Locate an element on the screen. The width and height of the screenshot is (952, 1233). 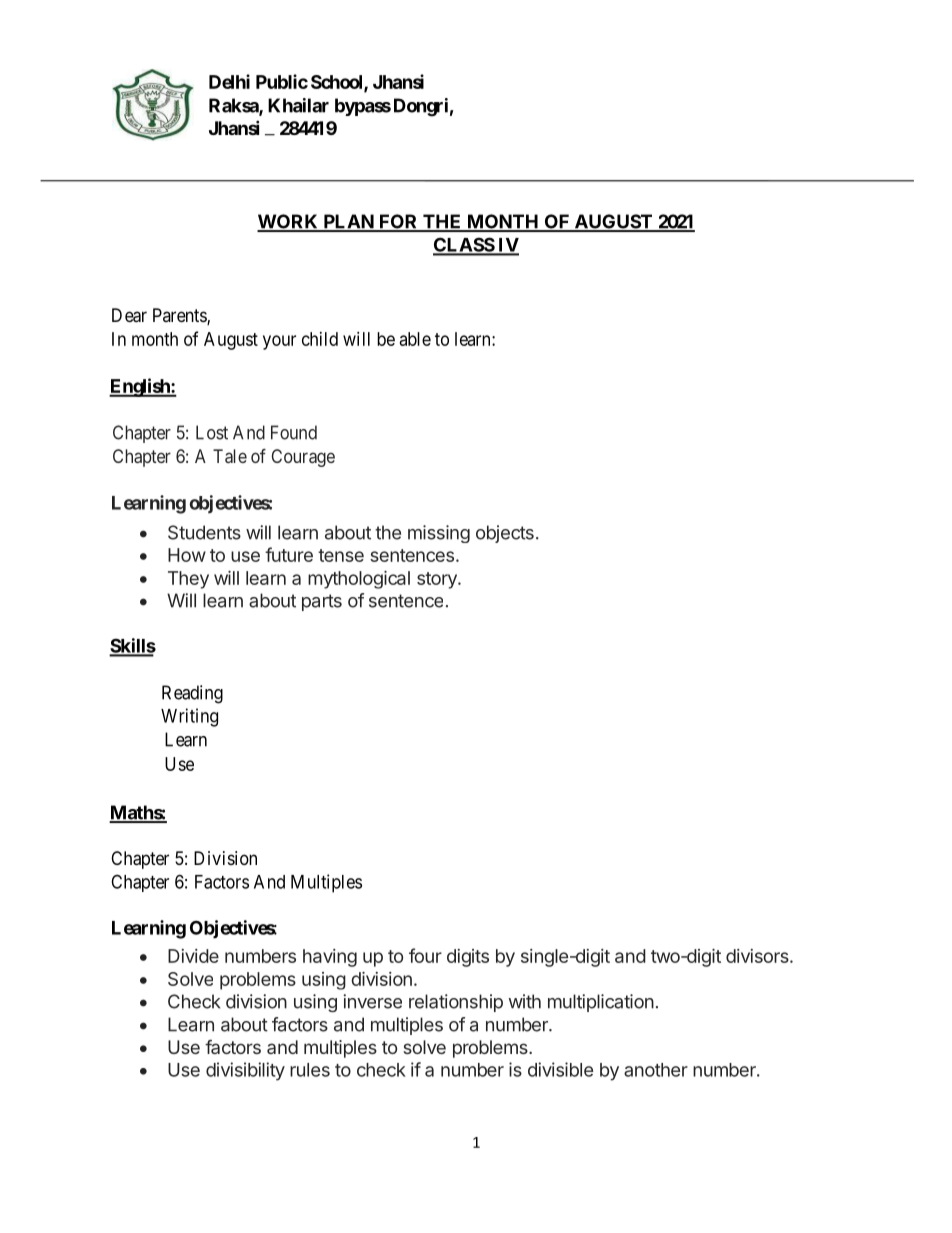
divisibility is located at coordinates (245, 1071).
